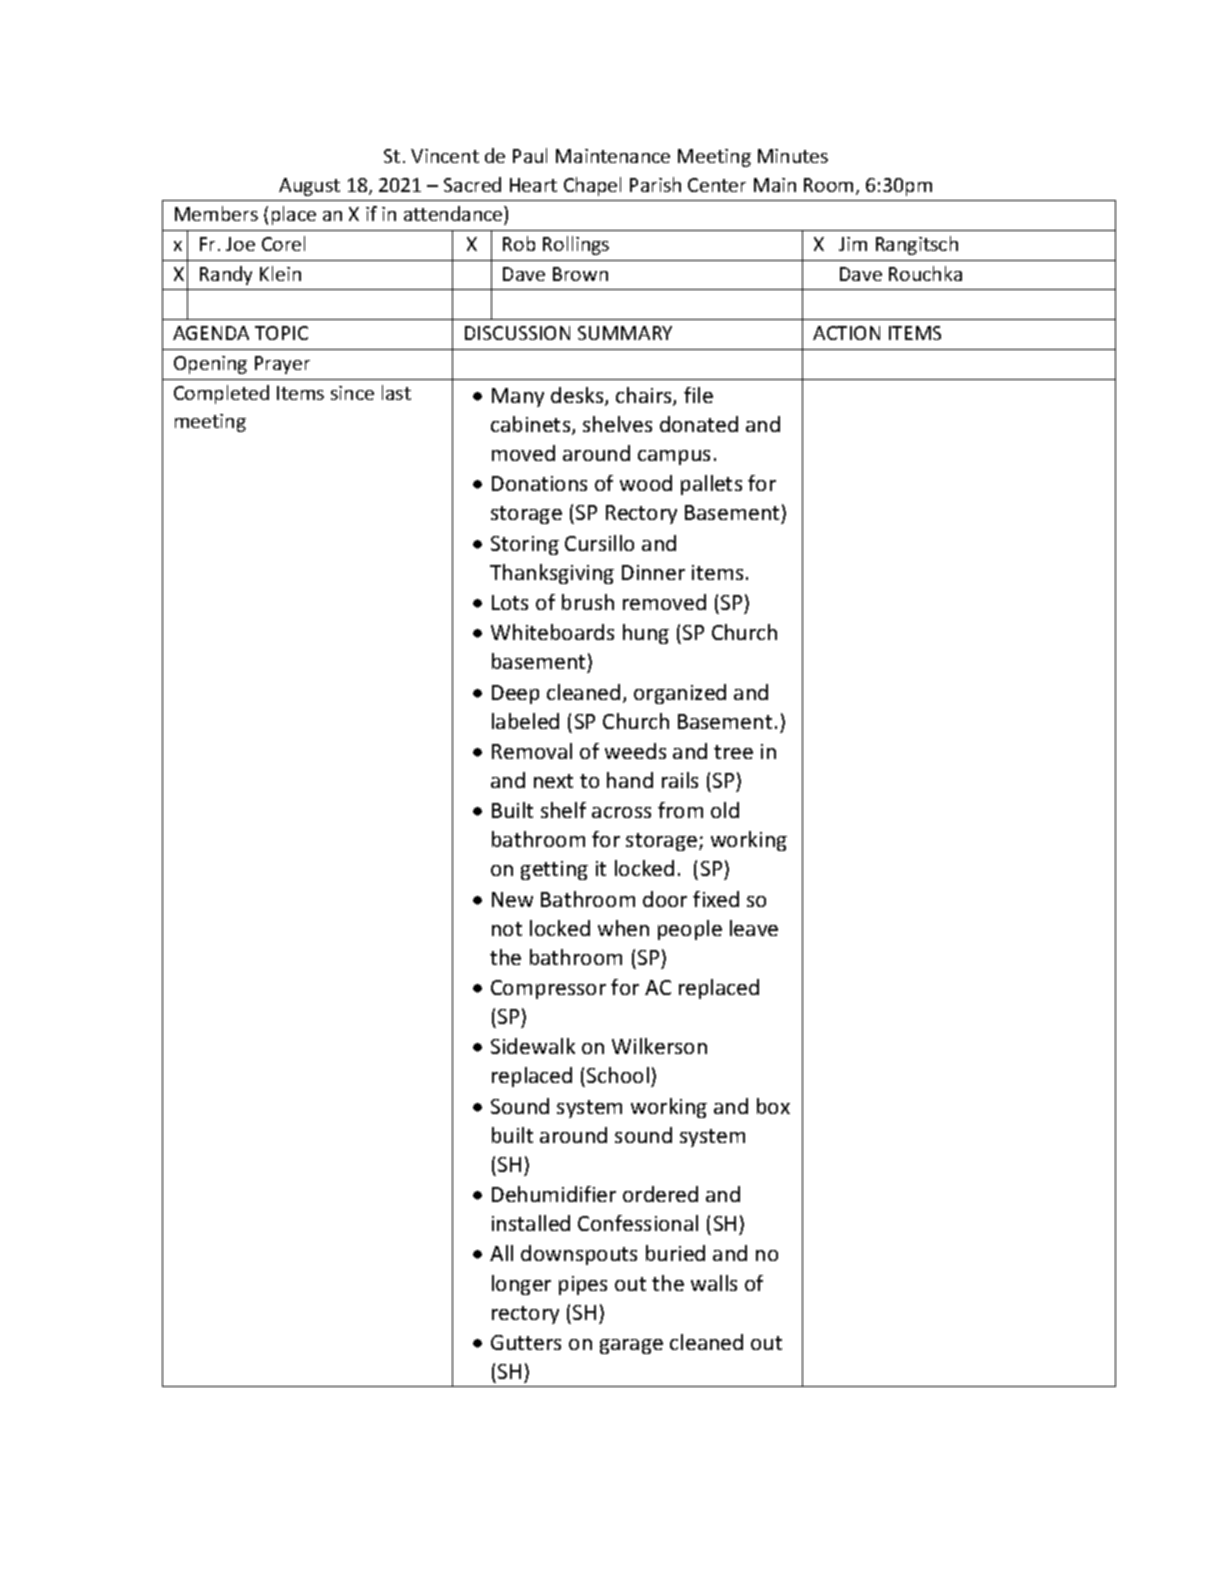 The image size is (1213, 1570). What do you see at coordinates (548, 989) in the screenshot?
I see `Compressor` at bounding box center [548, 989].
